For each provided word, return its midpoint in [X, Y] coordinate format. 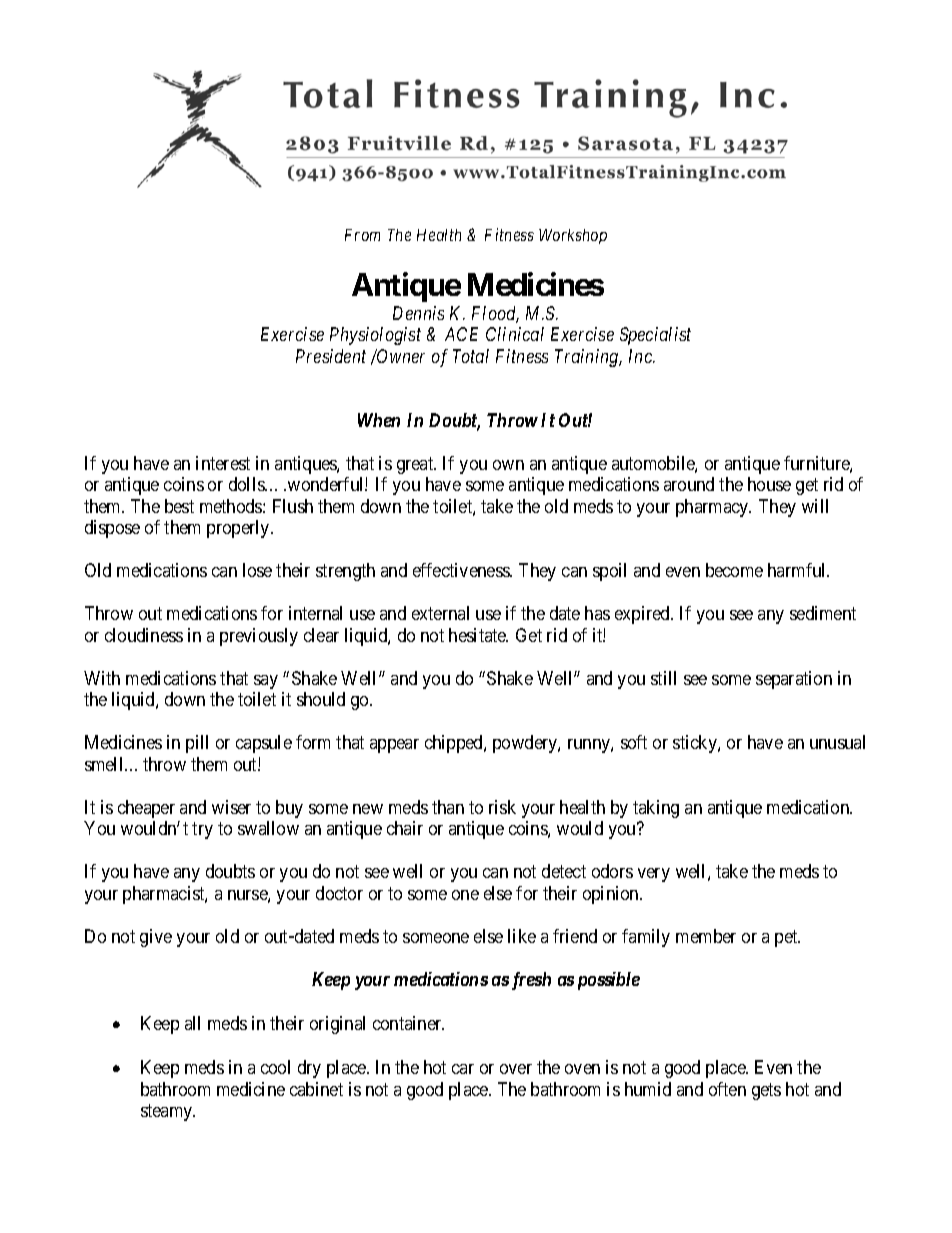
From [362, 235]
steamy [168, 1112]
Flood [495, 314]
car [463, 1069]
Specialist [655, 336]
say [266, 682]
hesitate [478, 635]
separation [794, 680]
